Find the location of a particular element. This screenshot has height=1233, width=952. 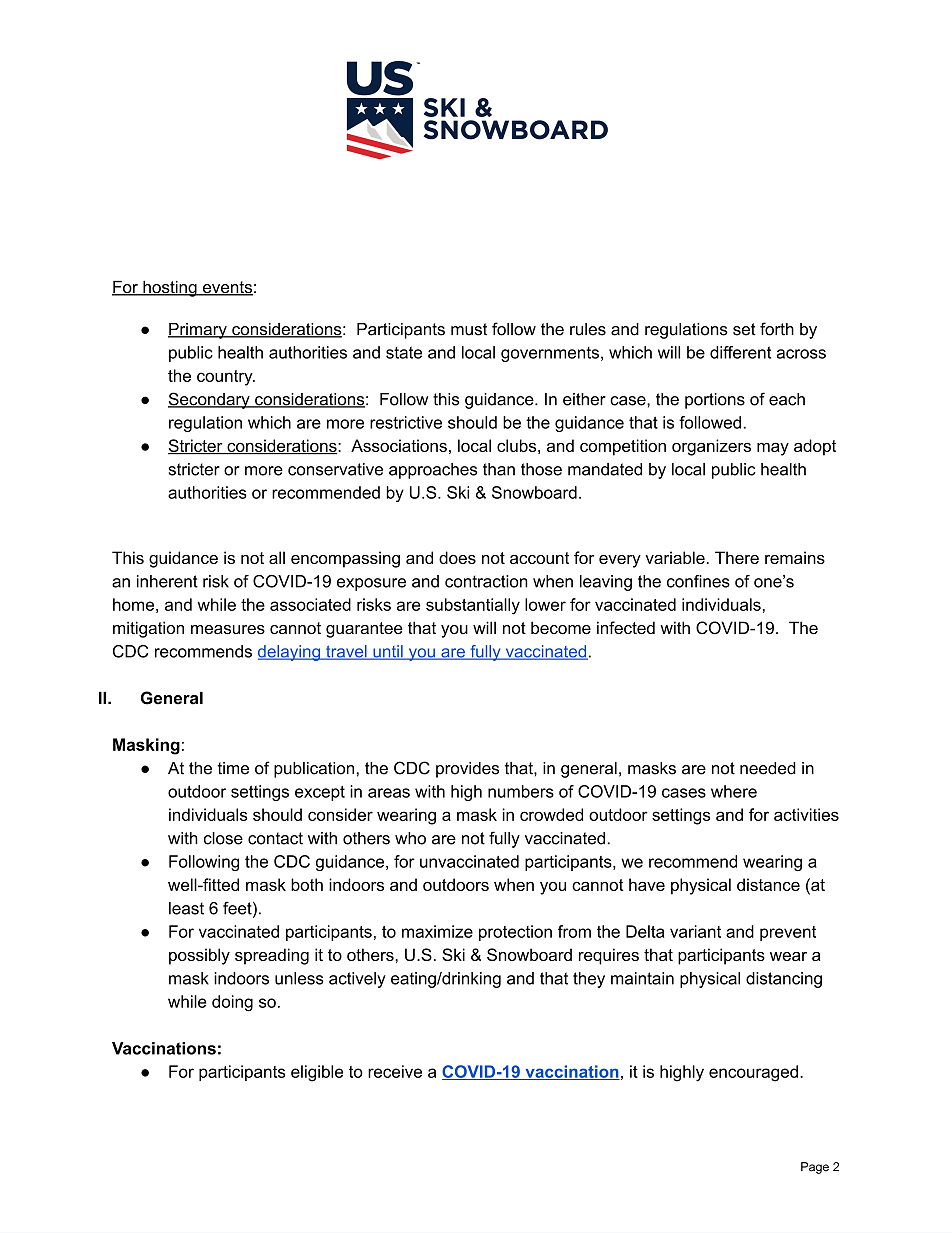

does is located at coordinates (457, 557).
